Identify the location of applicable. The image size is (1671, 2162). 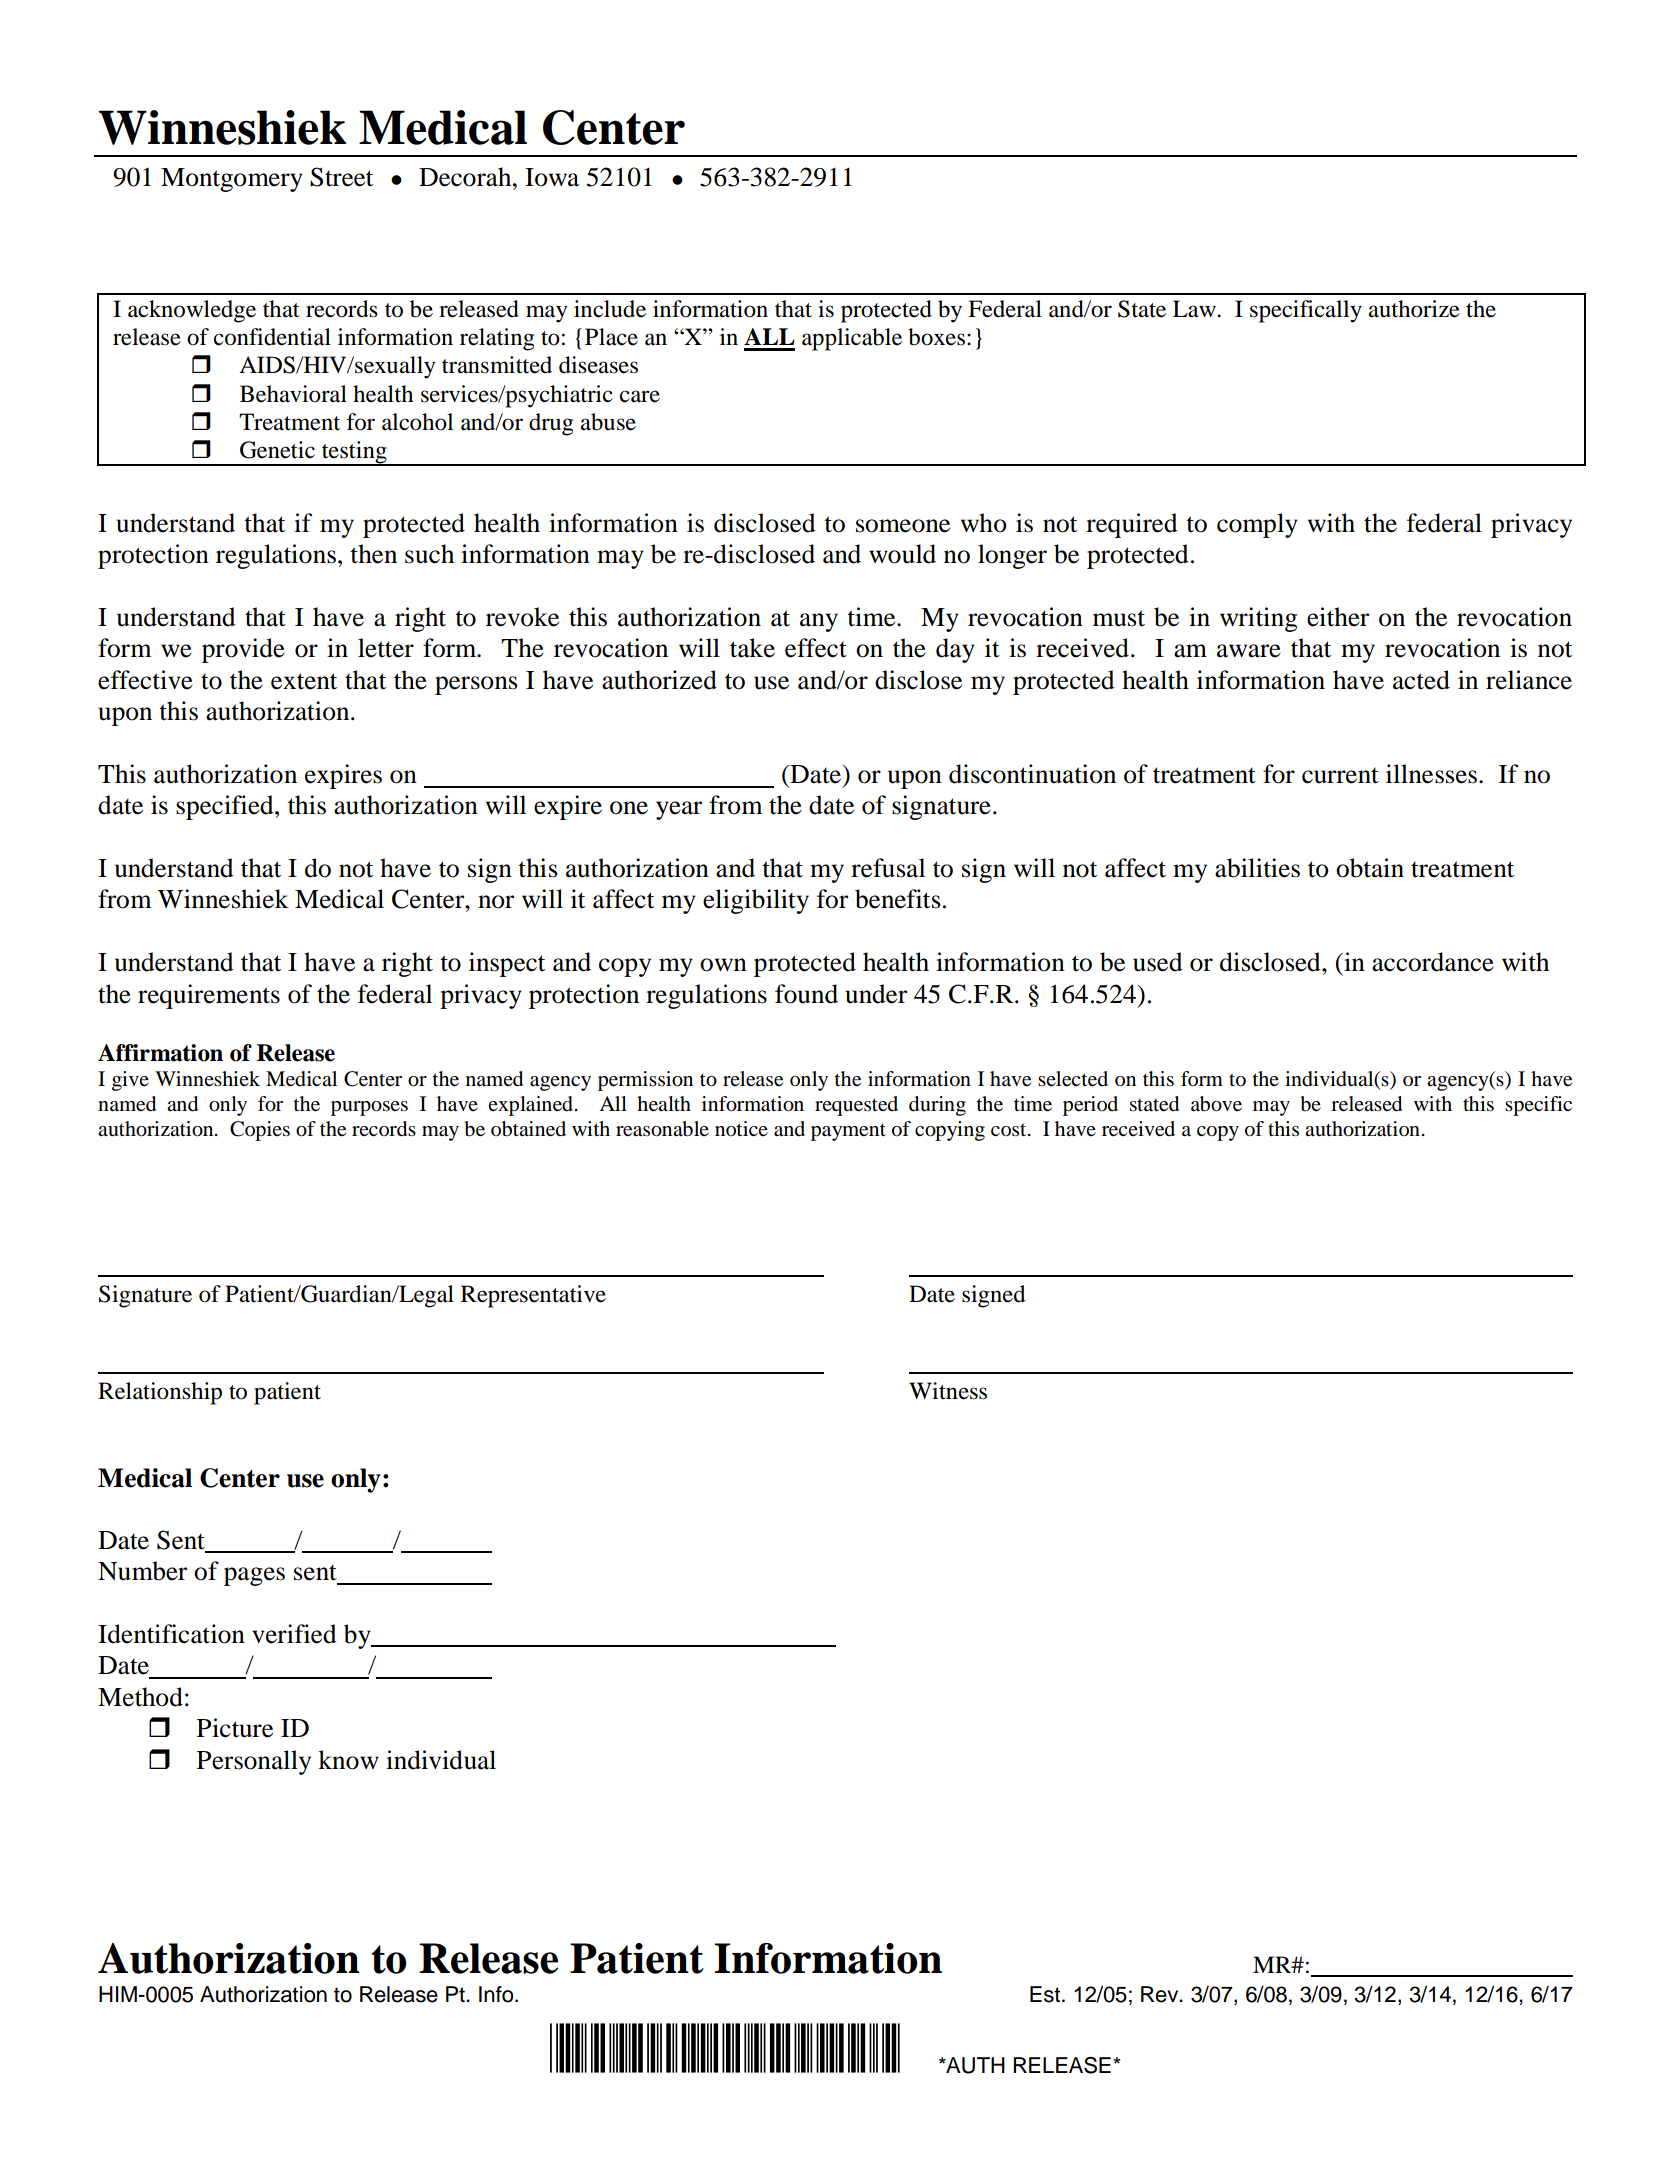
(852, 339).
